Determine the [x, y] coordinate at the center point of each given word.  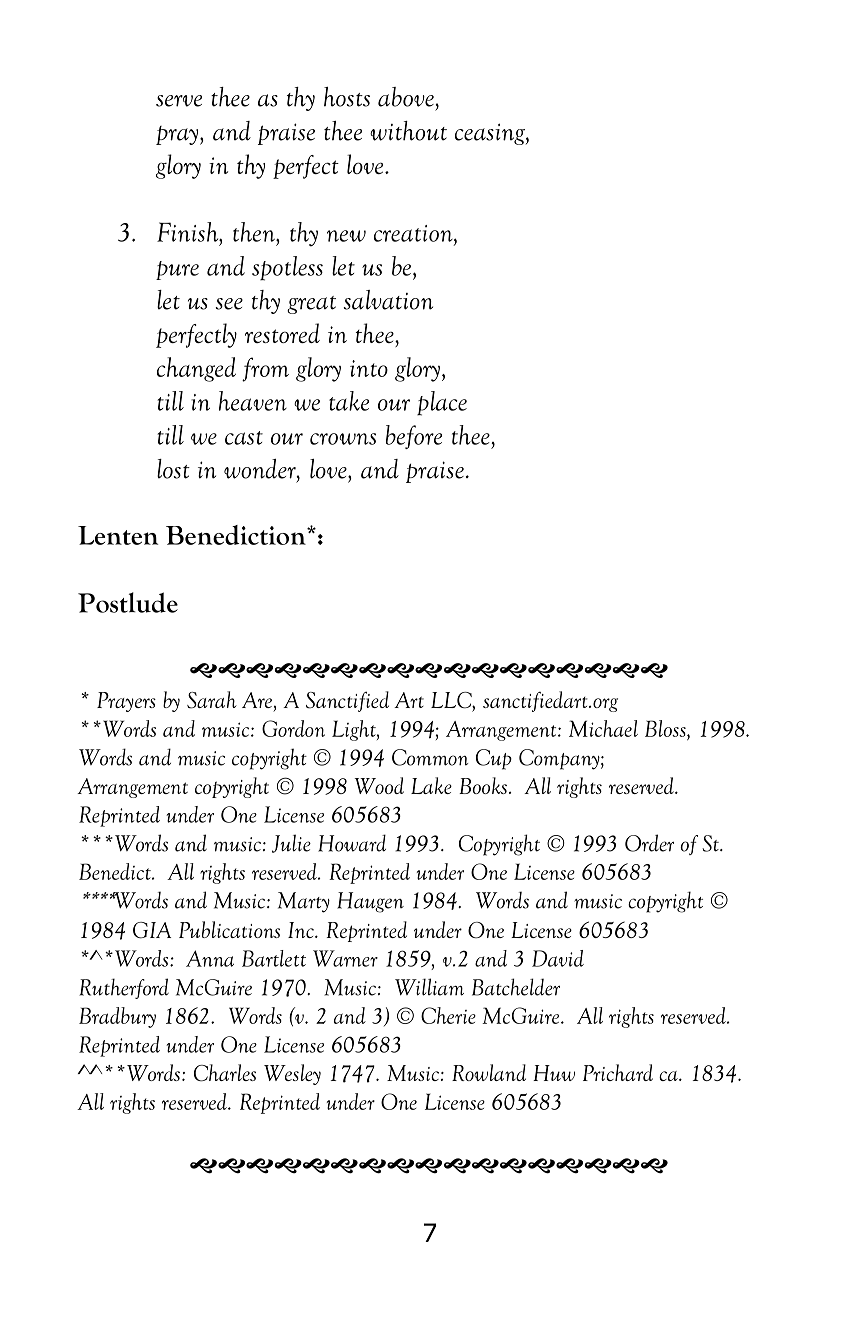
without [408, 131]
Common [430, 757]
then [255, 232]
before [414, 437]
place [442, 403]
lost [173, 469]
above [406, 97]
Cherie [448, 1015]
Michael [603, 728]
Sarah [212, 700]
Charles [225, 1073]
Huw [554, 1073]
